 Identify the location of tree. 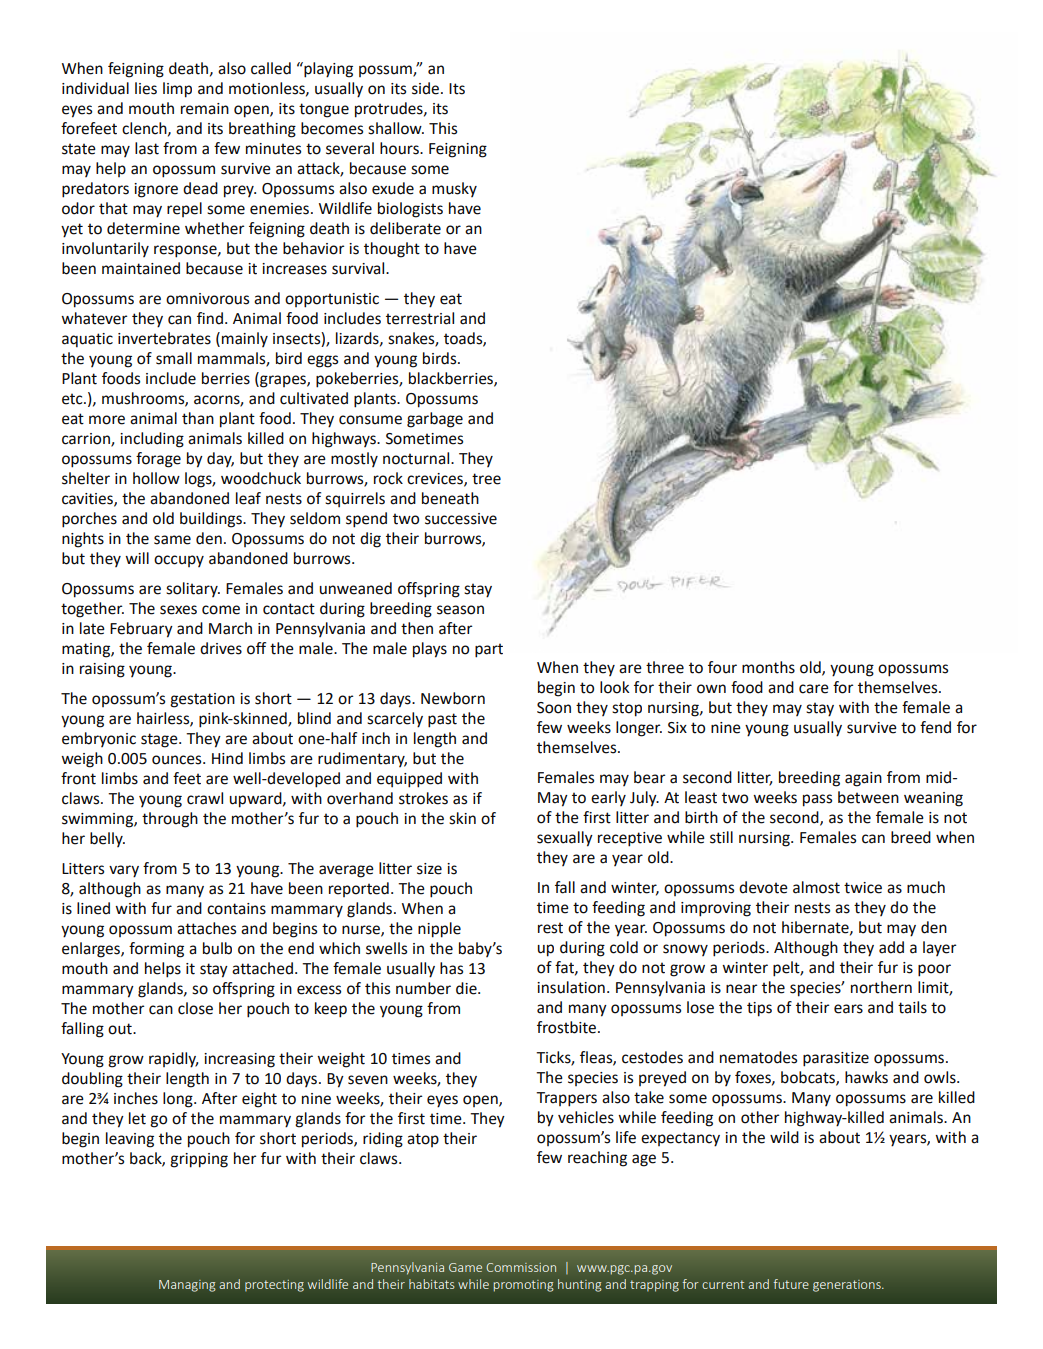
(486, 479).
